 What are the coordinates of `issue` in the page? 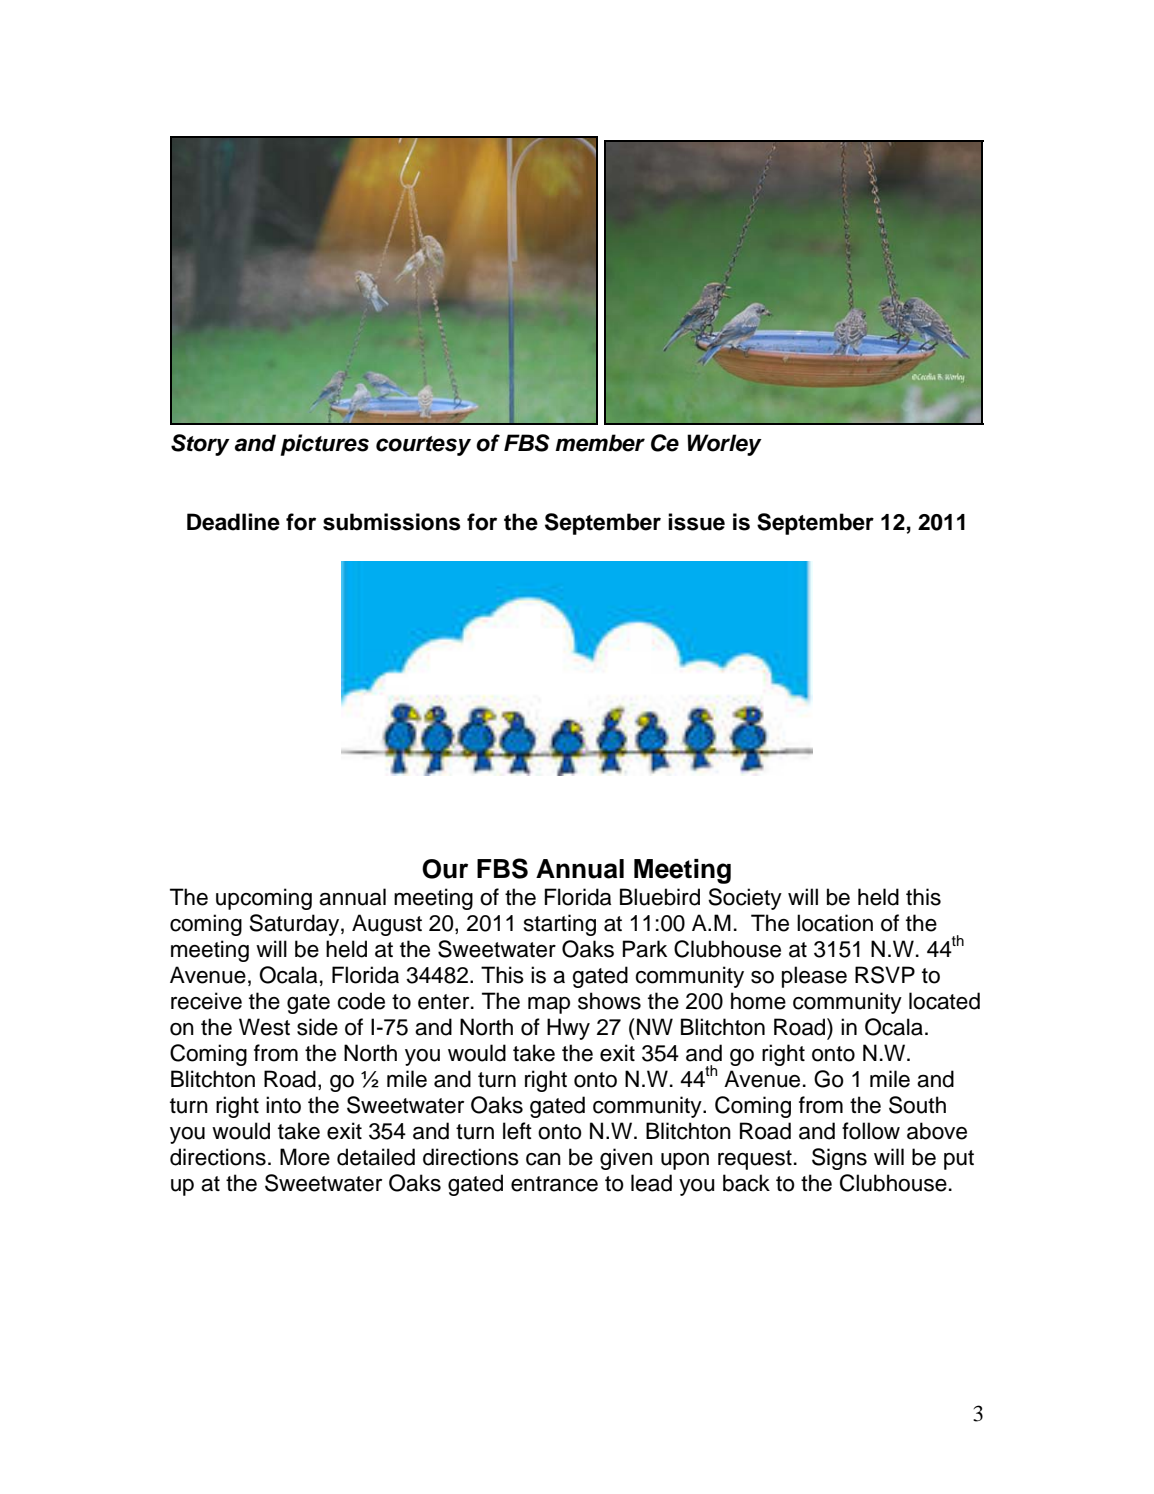 It's located at (696, 522).
